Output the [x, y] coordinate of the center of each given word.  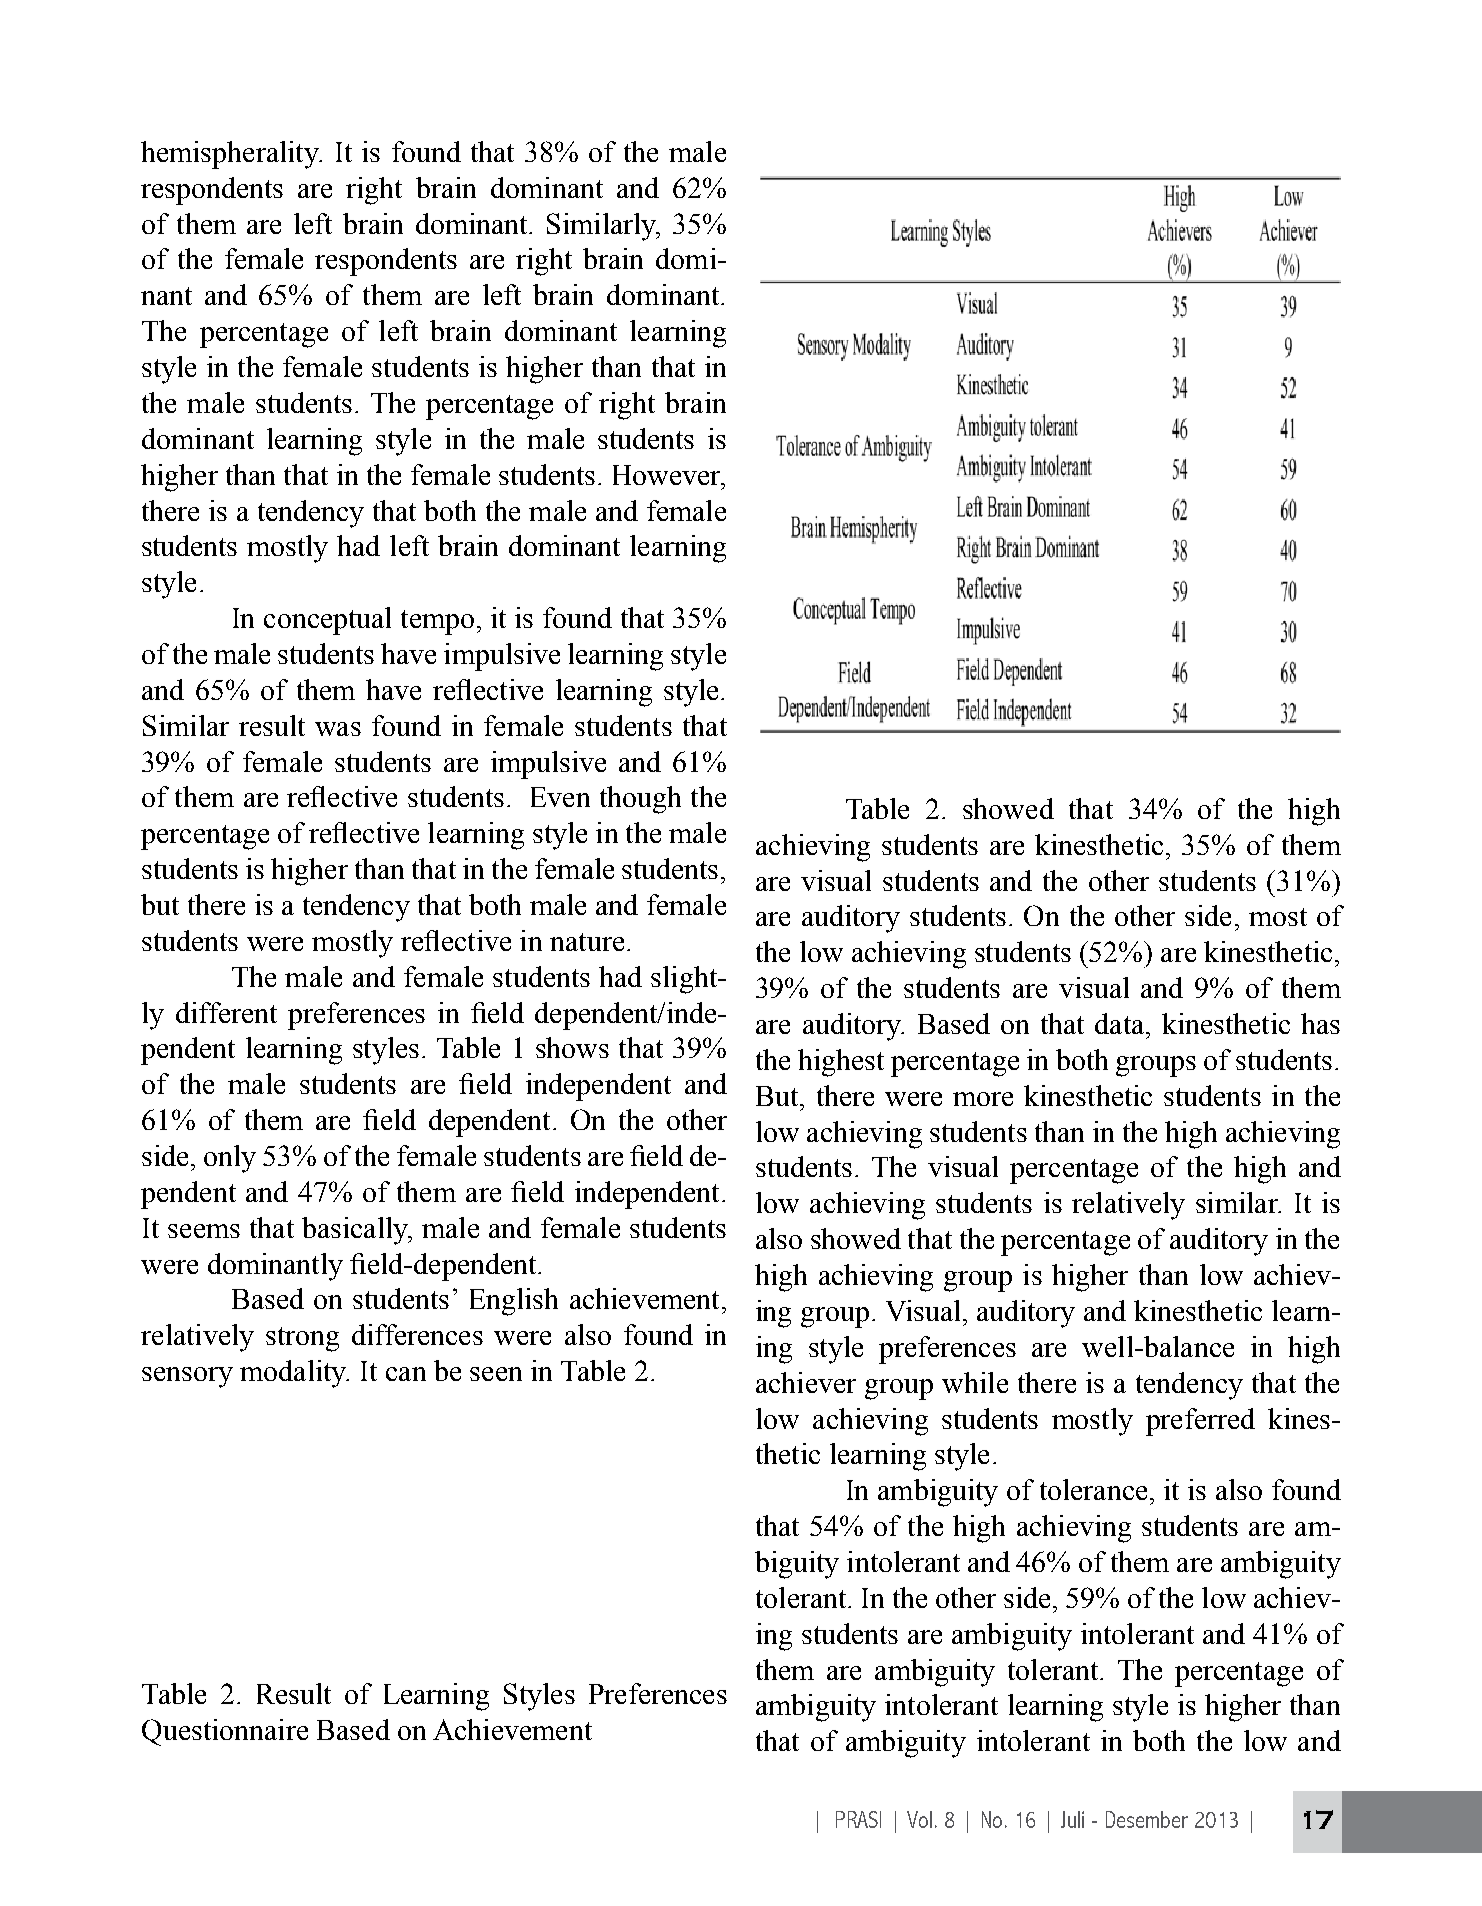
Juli [1072, 1819]
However [668, 475]
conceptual [327, 621]
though [640, 800]
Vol [919, 1819]
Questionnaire [225, 1732]
